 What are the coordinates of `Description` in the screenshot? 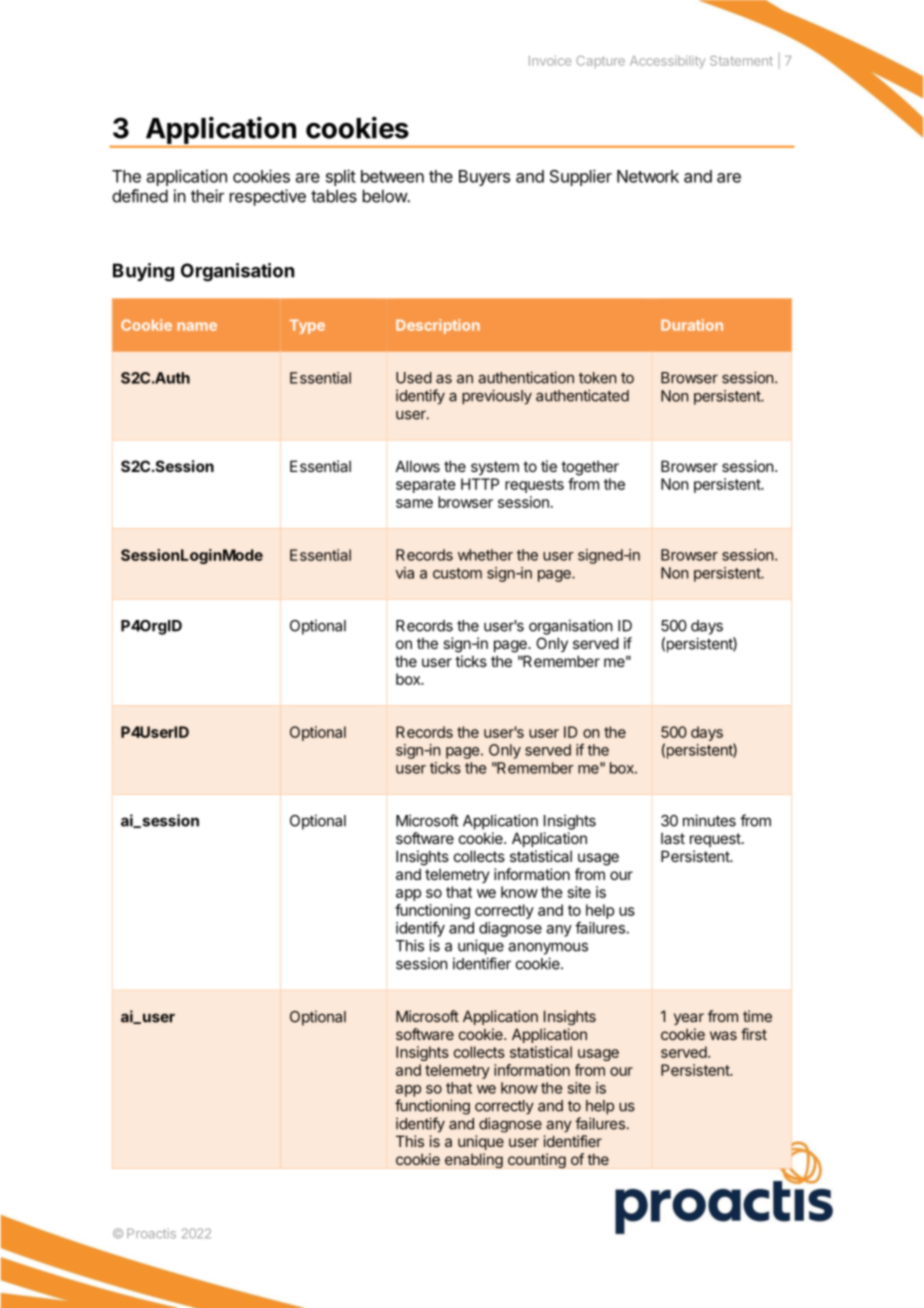 It's located at (438, 326).
